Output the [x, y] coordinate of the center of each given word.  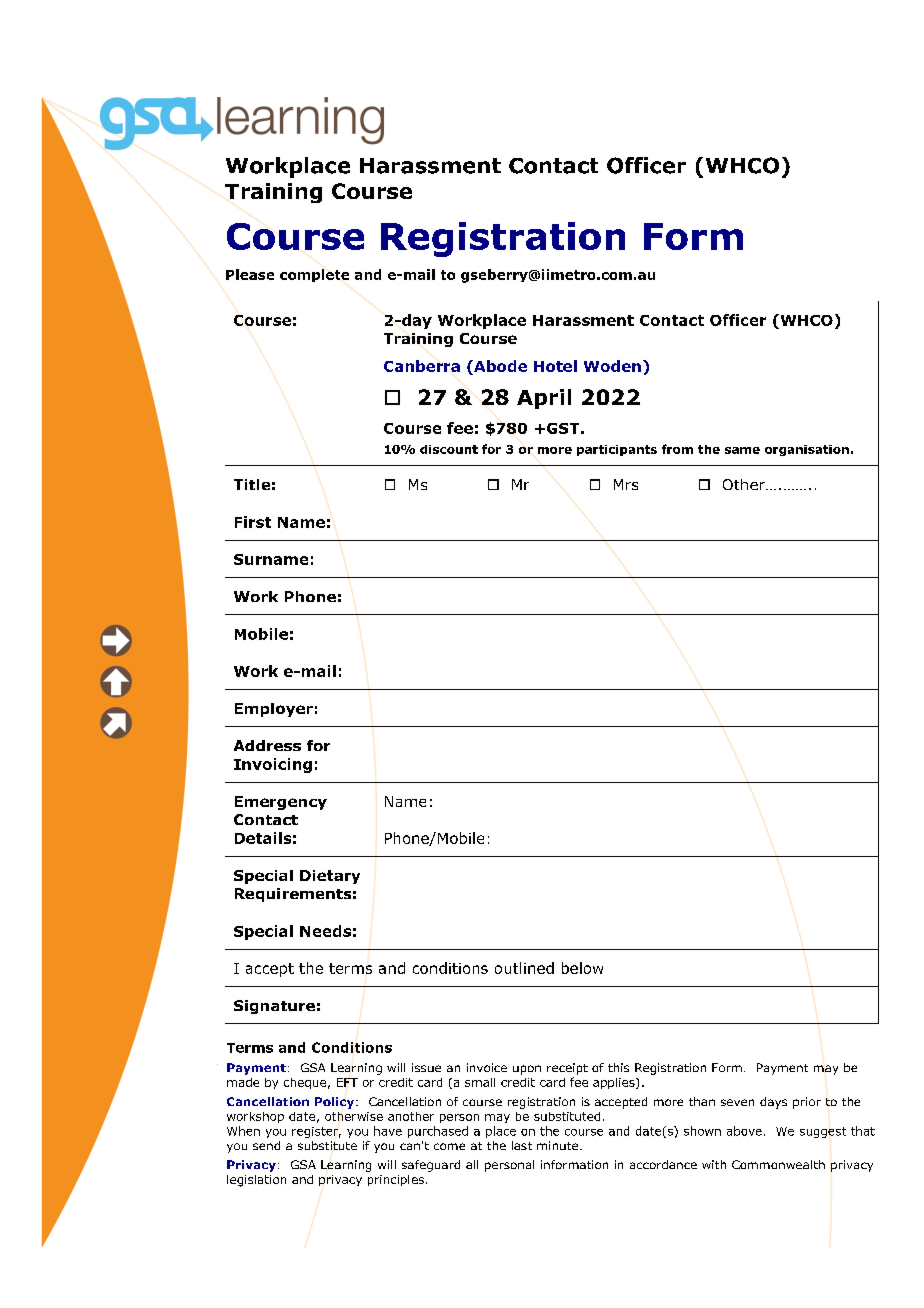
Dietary [330, 877]
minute [559, 1145]
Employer [274, 710]
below [582, 968]
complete [314, 275]
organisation [807, 450]
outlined [524, 968]
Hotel [555, 366]
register [316, 1132]
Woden [612, 366]
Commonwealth [778, 1164]
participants [617, 450]
